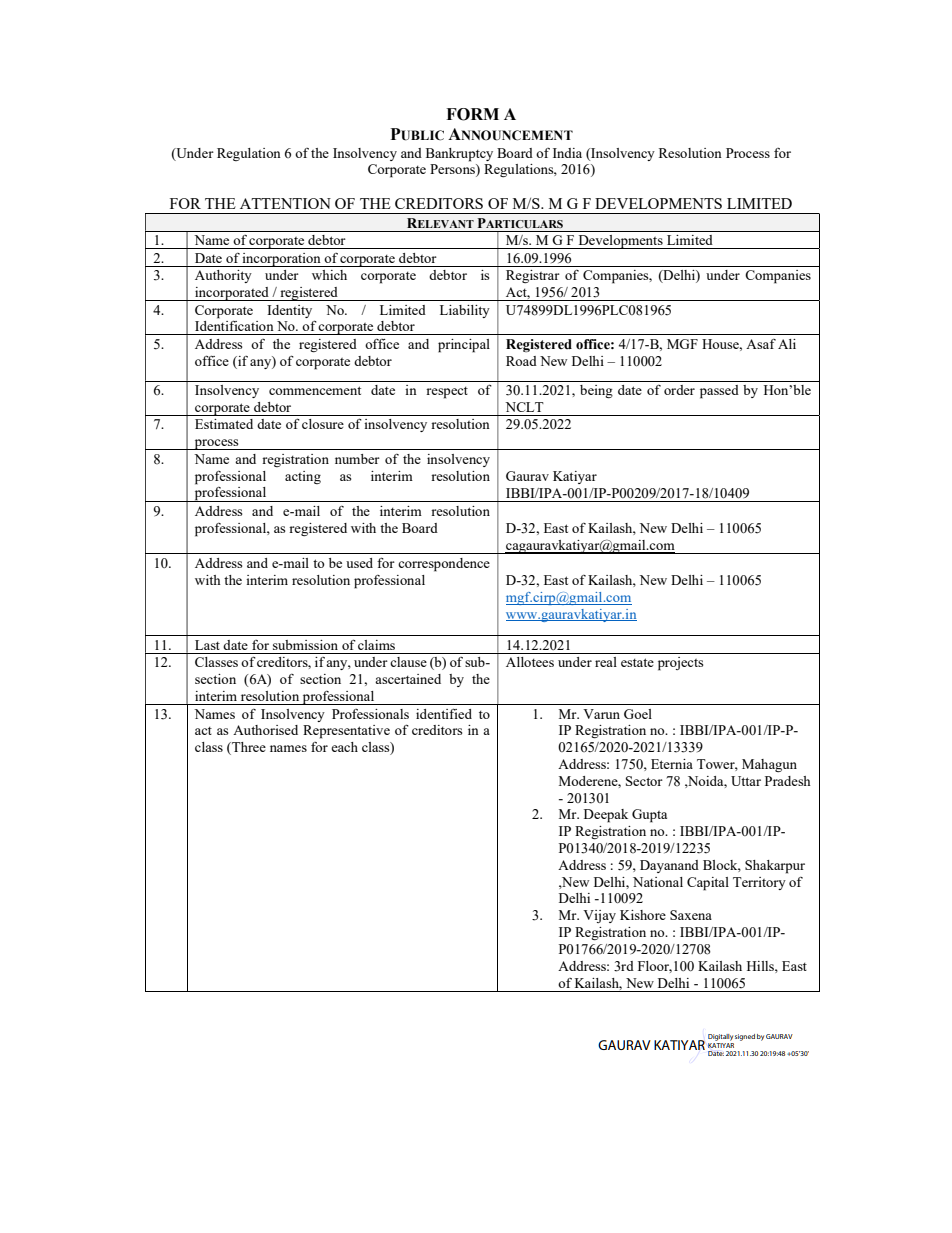 The width and height of the screenshot is (952, 1233). Describe the element at coordinates (761, 344) in the screenshot. I see `Asaf` at that location.
